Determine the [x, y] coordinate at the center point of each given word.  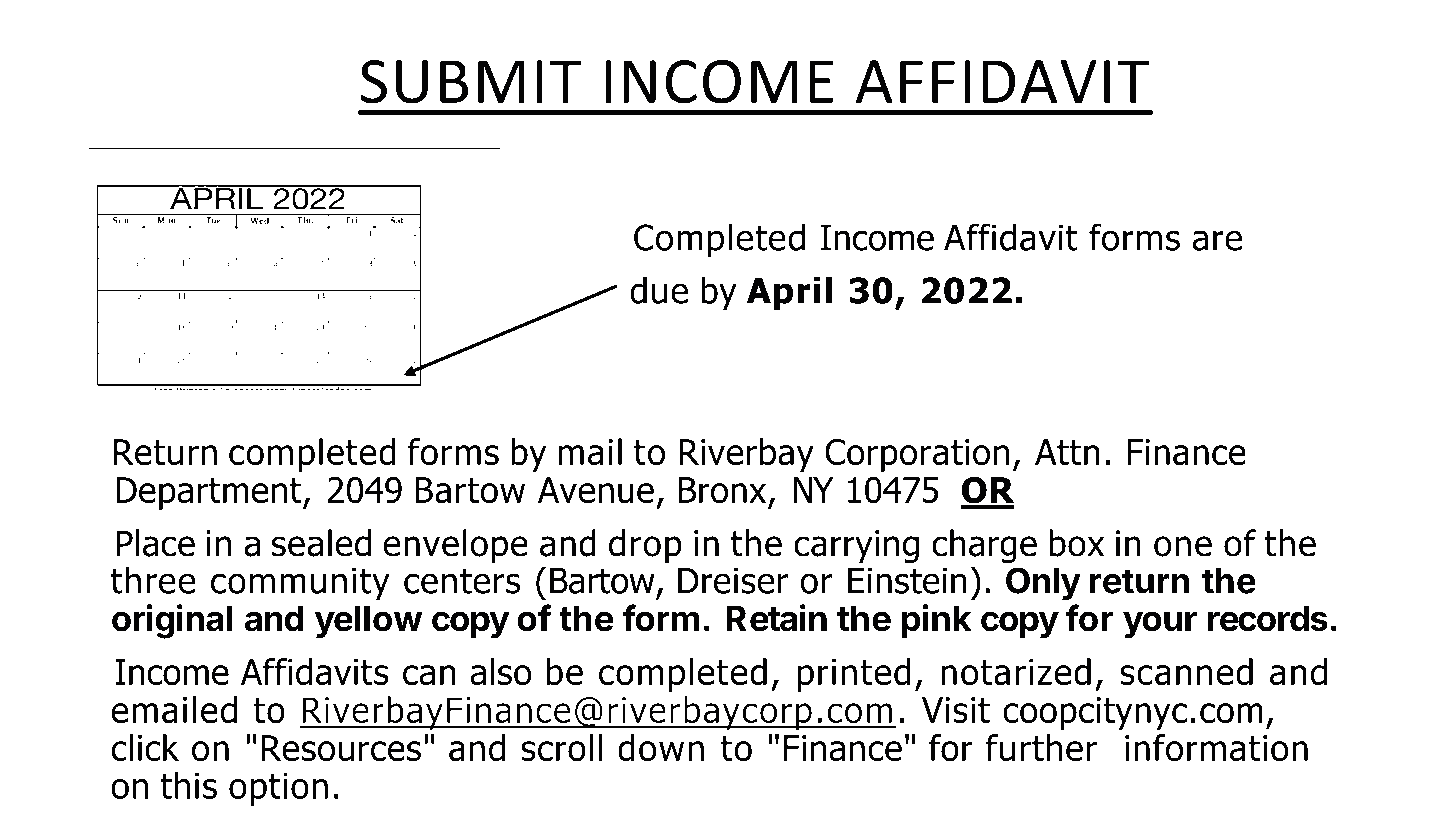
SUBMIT [471, 82]
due [659, 290]
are [1217, 240]
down [661, 748]
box [1076, 543]
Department [210, 493]
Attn [1067, 452]
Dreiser [733, 580]
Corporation [917, 455]
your [1160, 625]
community [300, 584]
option [278, 789]
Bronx [722, 490]
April [789, 293]
